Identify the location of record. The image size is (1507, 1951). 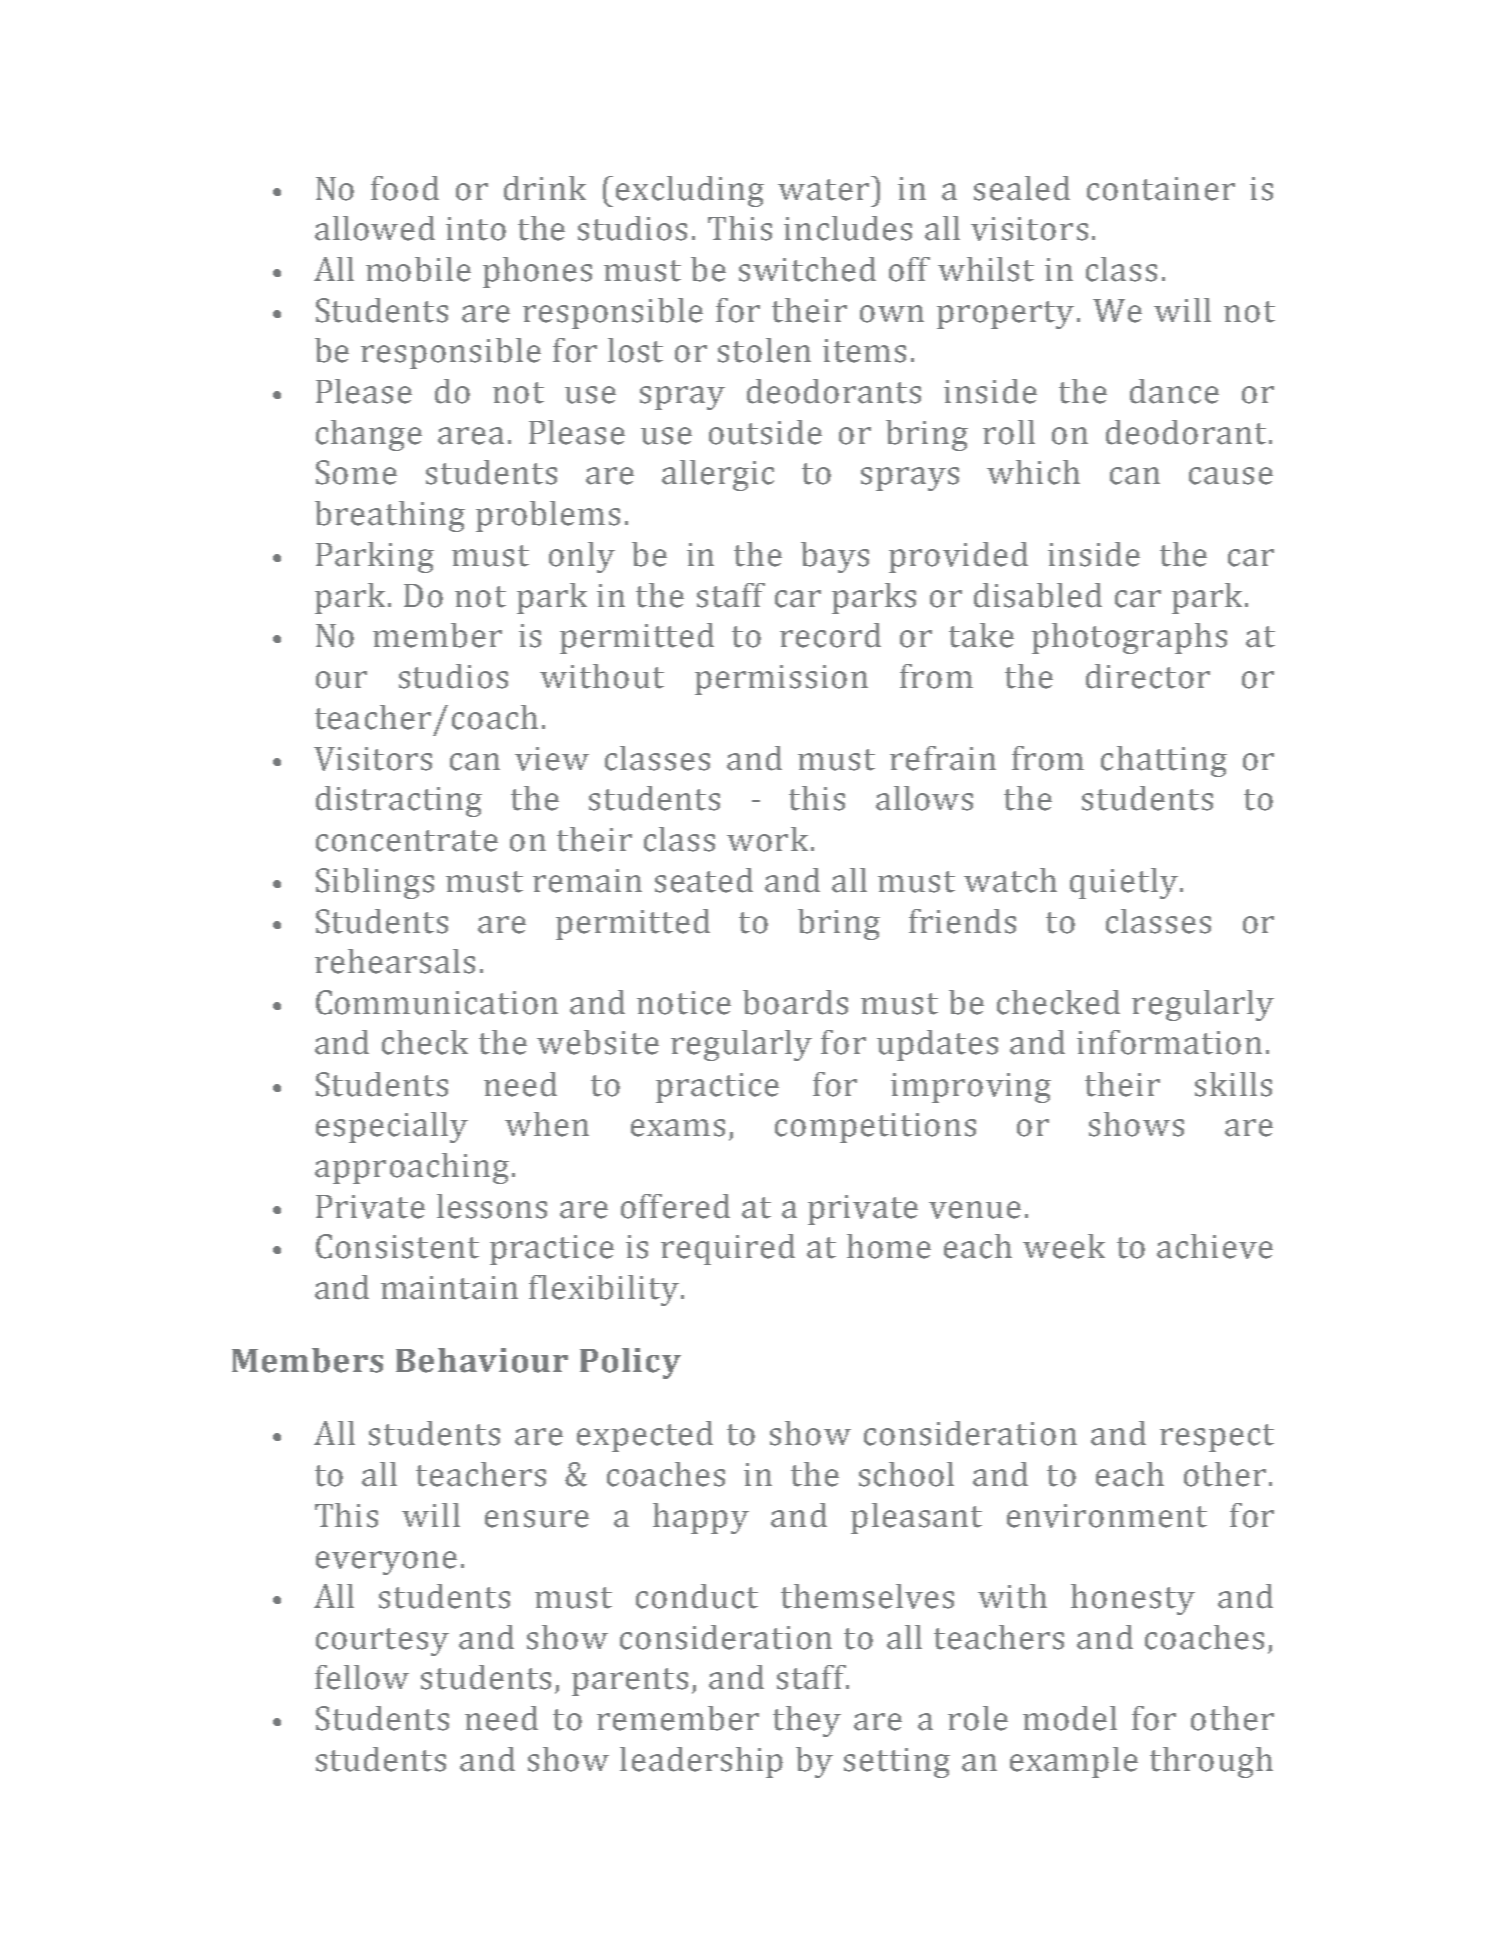
(830, 635).
